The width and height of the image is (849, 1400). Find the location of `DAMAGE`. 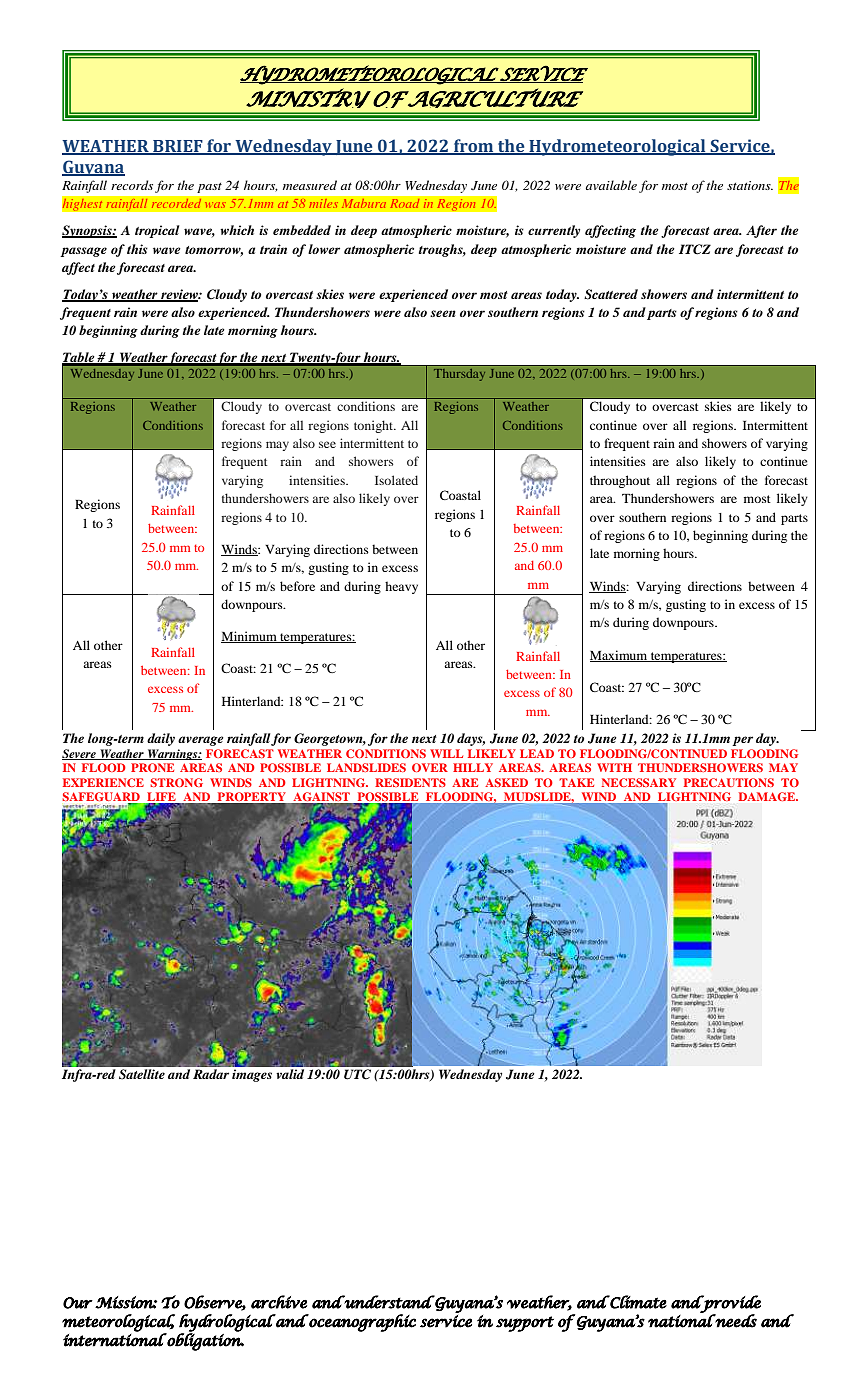

DAMAGE is located at coordinates (768, 796).
